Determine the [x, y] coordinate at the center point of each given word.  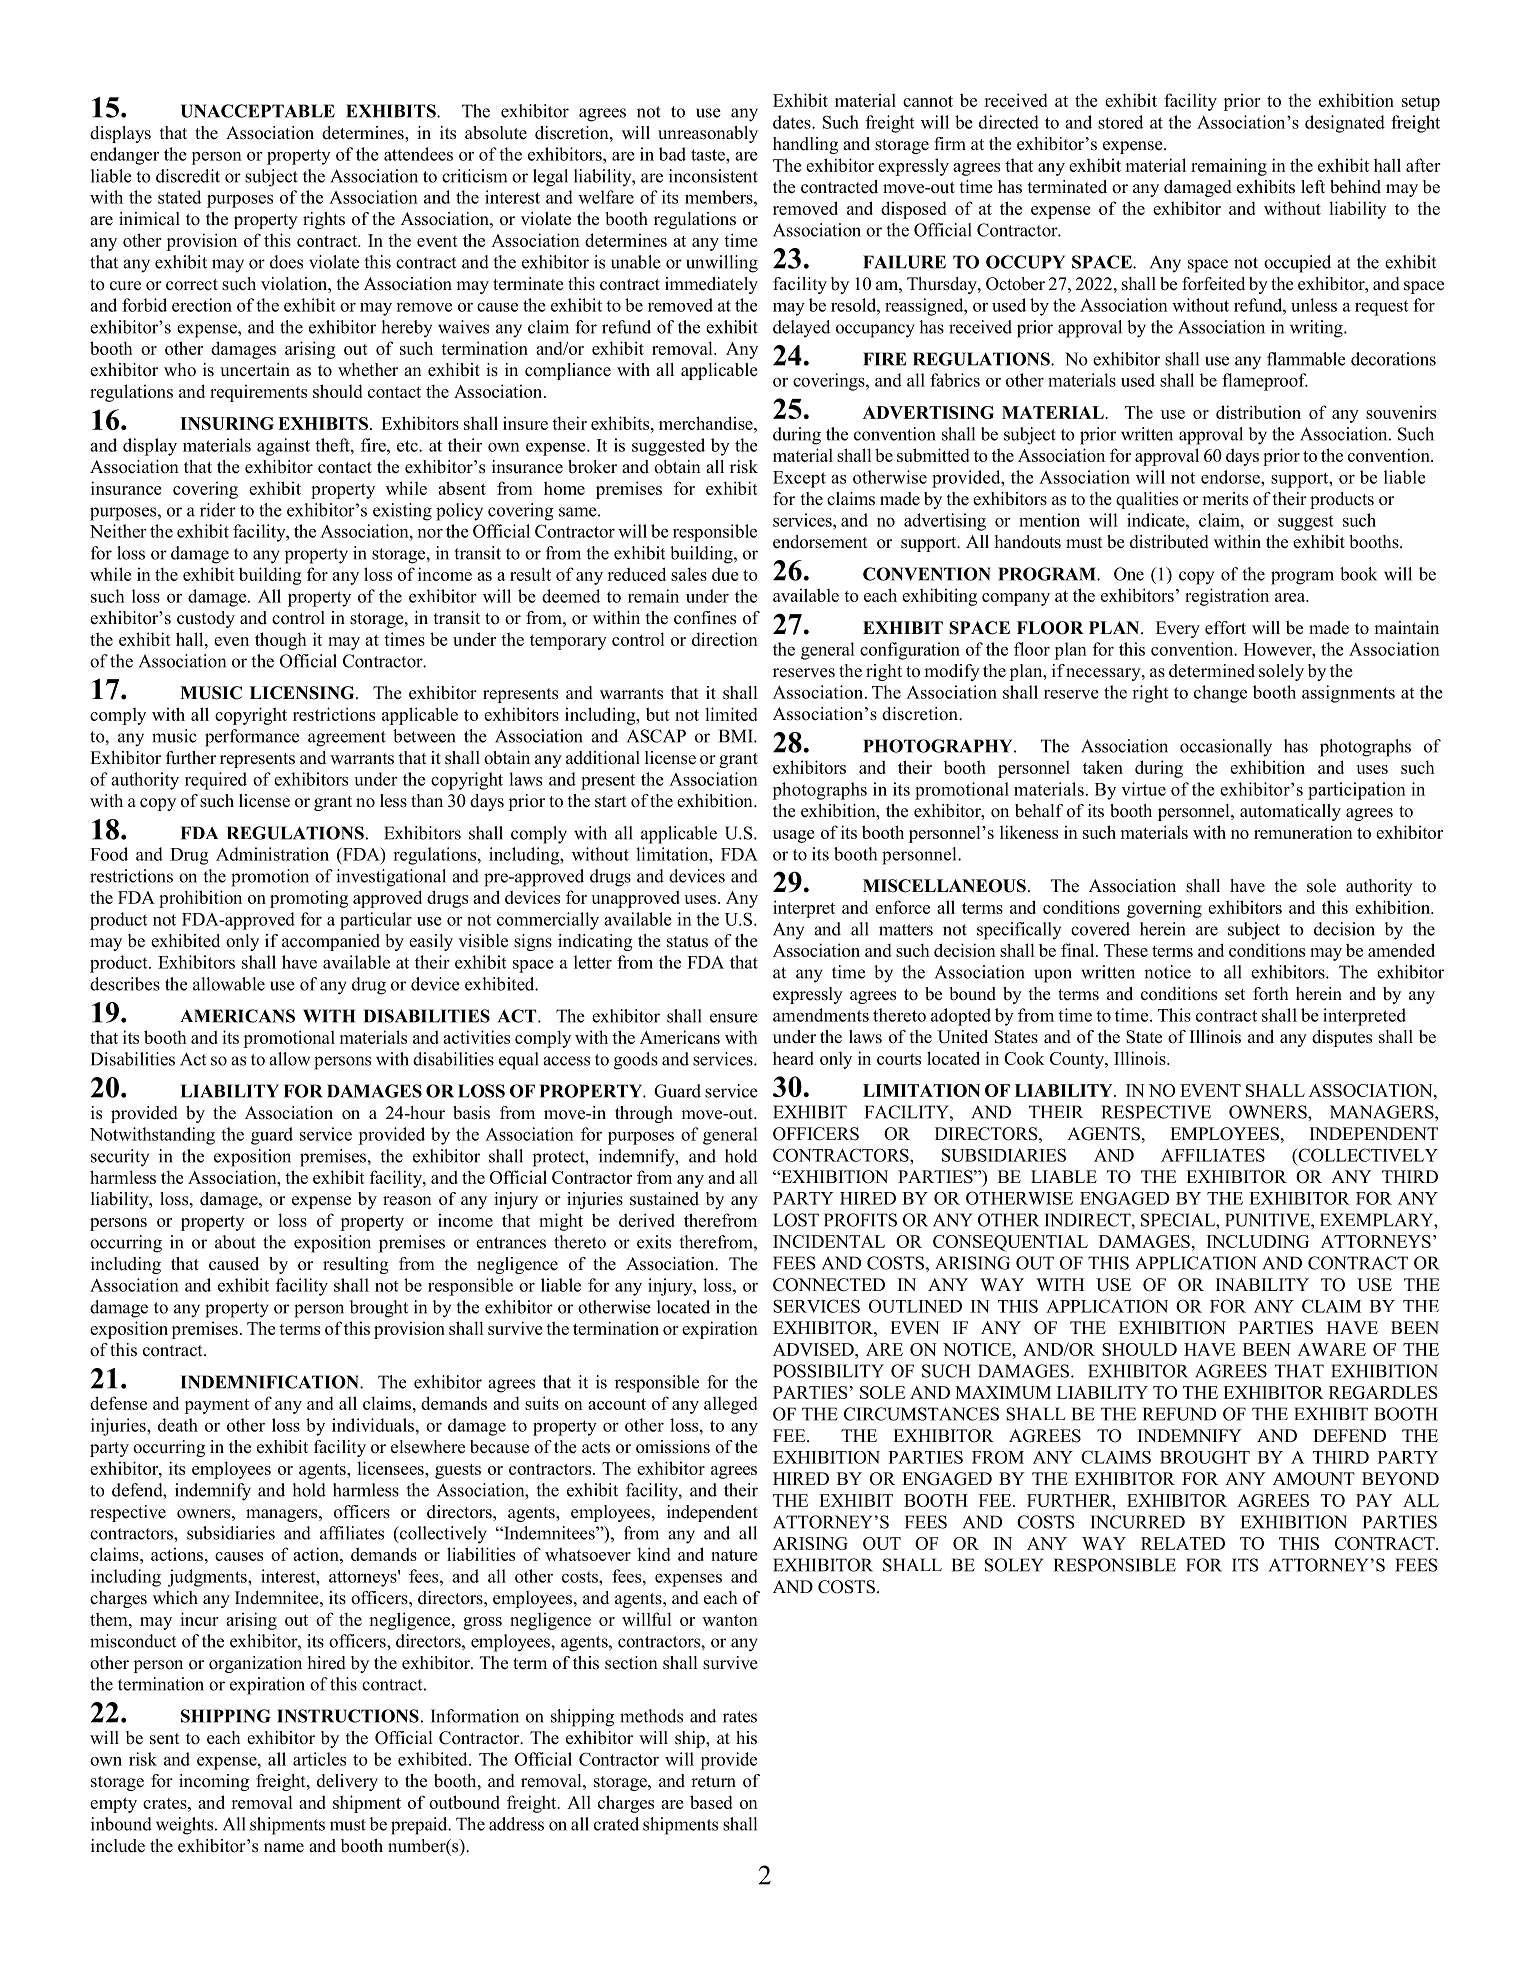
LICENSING [303, 693]
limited [731, 714]
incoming [214, 1782]
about [235, 1242]
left [1313, 187]
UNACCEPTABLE [258, 111]
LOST [796, 1220]
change [1220, 694]
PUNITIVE [1268, 1220]
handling [805, 145]
